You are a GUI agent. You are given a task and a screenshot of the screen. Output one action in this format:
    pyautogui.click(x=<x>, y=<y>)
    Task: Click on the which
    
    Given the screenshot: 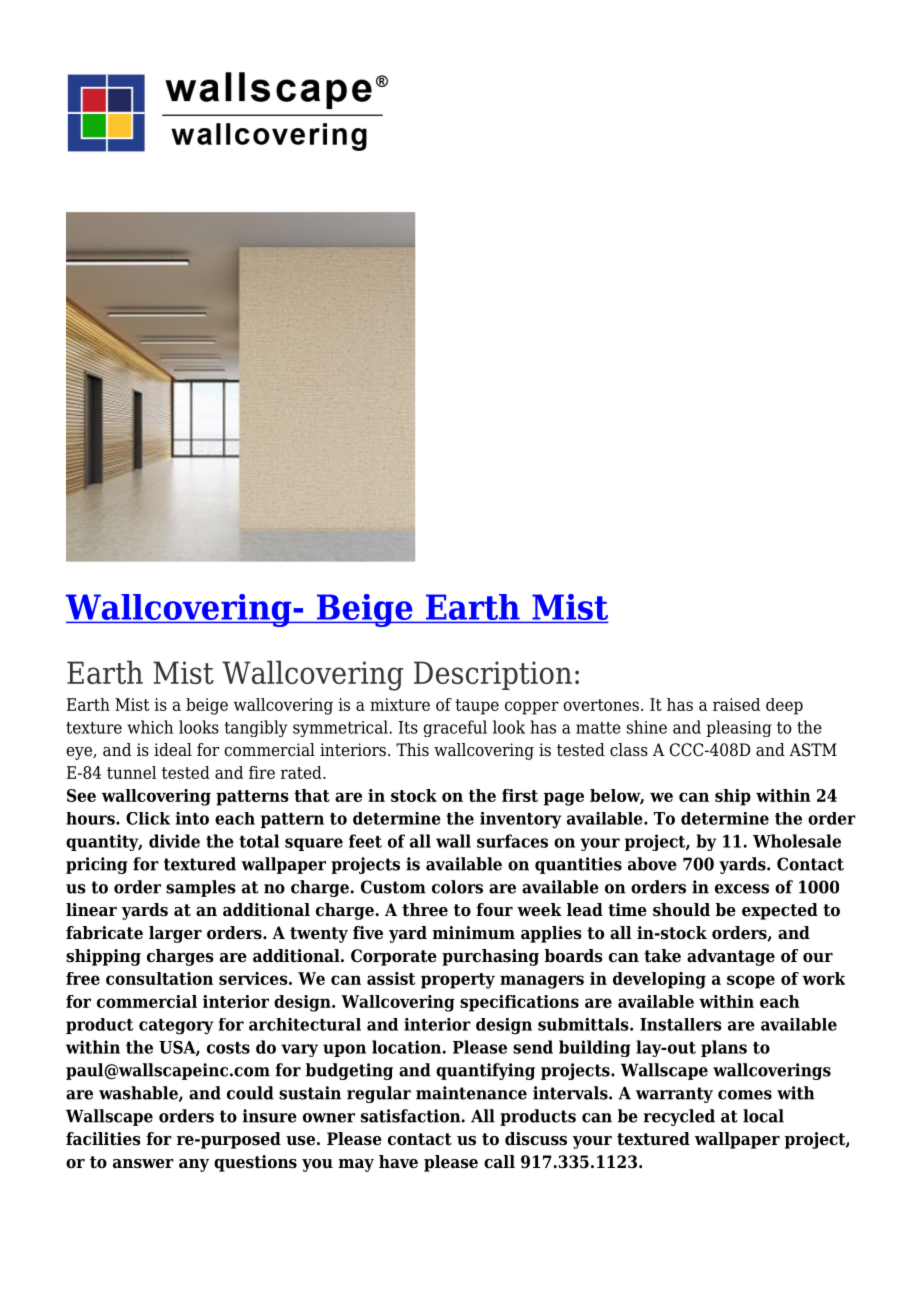 What is the action you would take?
    pyautogui.click(x=150, y=727)
